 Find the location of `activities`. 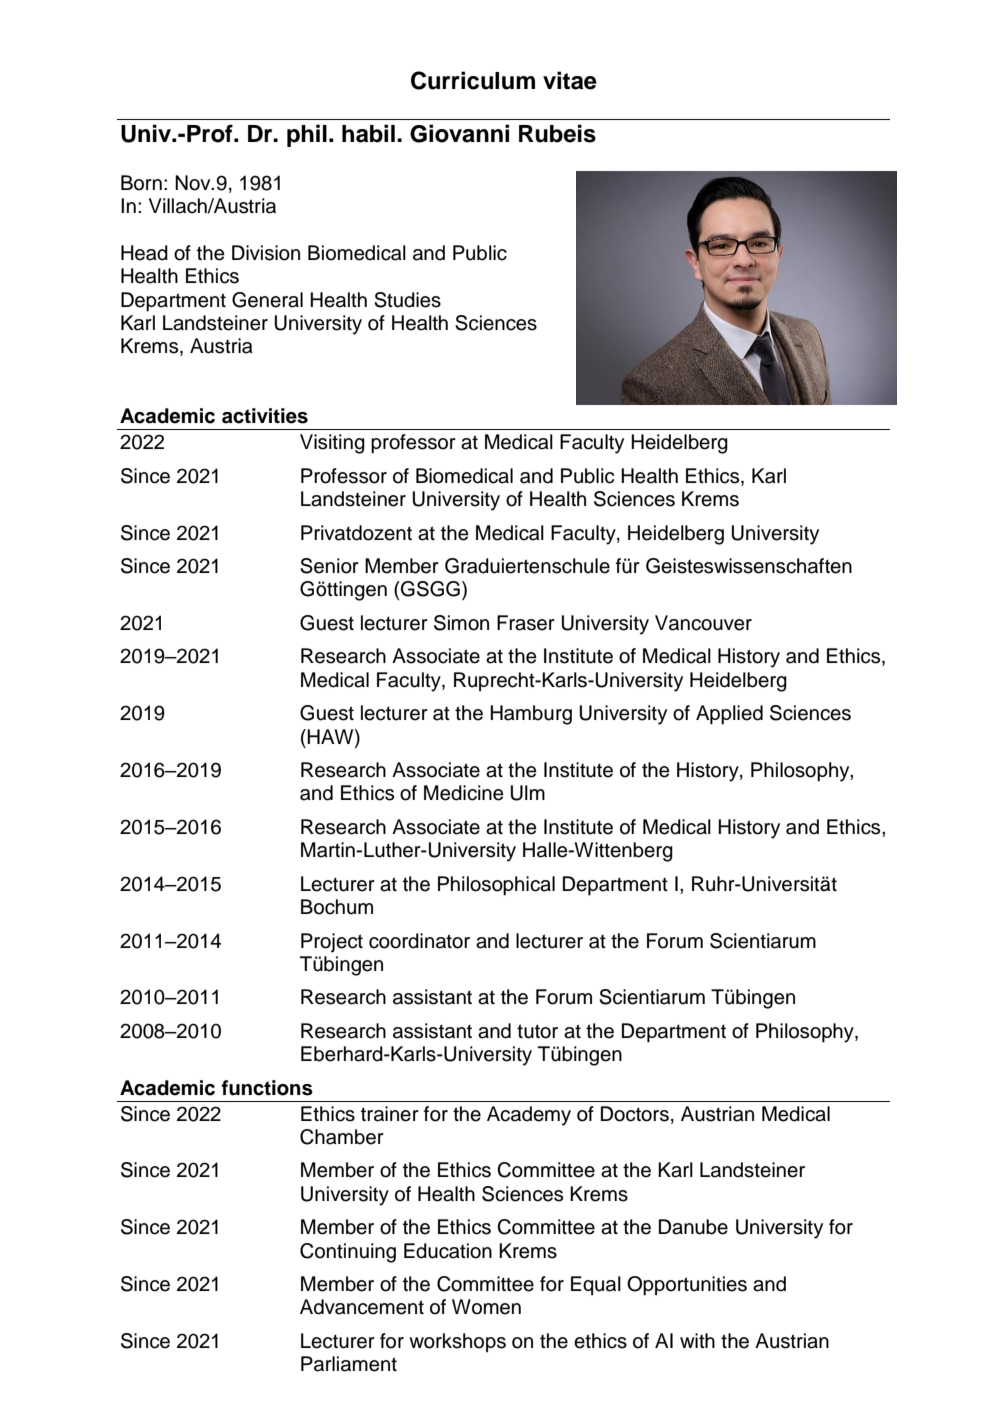

activities is located at coordinates (265, 416).
